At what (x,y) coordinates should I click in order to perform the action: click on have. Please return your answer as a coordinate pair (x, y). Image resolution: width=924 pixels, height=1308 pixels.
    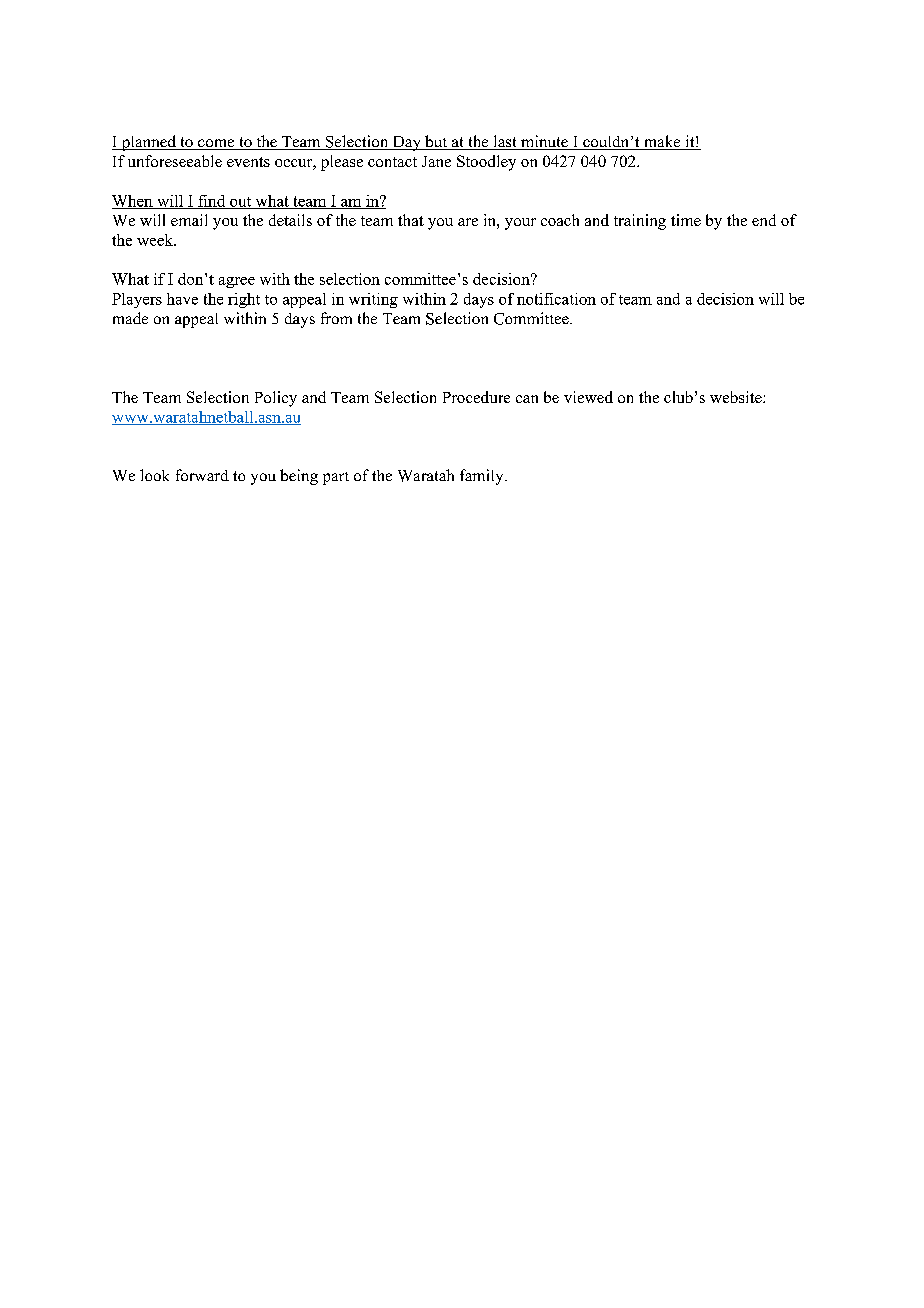
    Looking at the image, I should click on (182, 299).
